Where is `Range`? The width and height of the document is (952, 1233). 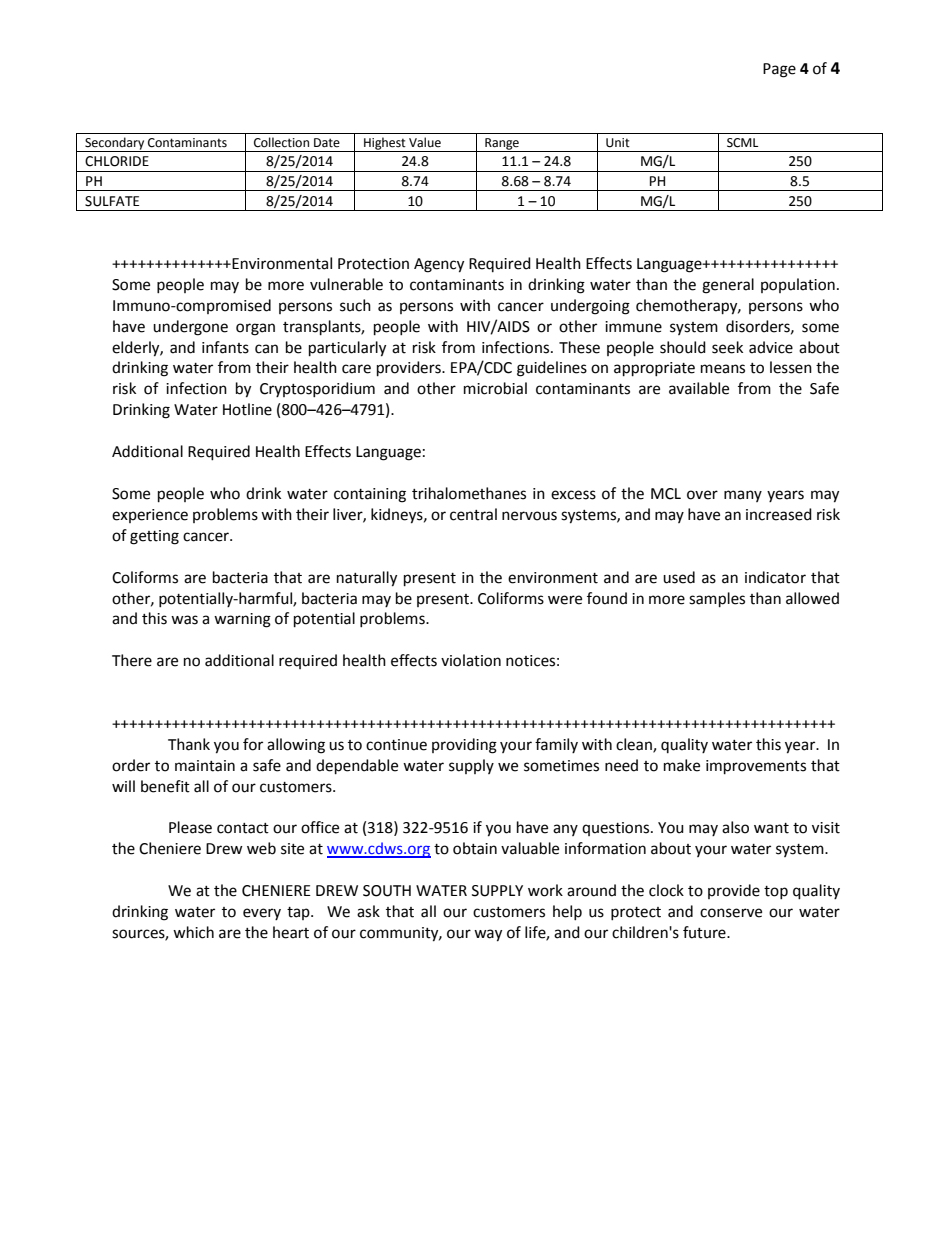
Range is located at coordinates (502, 145).
